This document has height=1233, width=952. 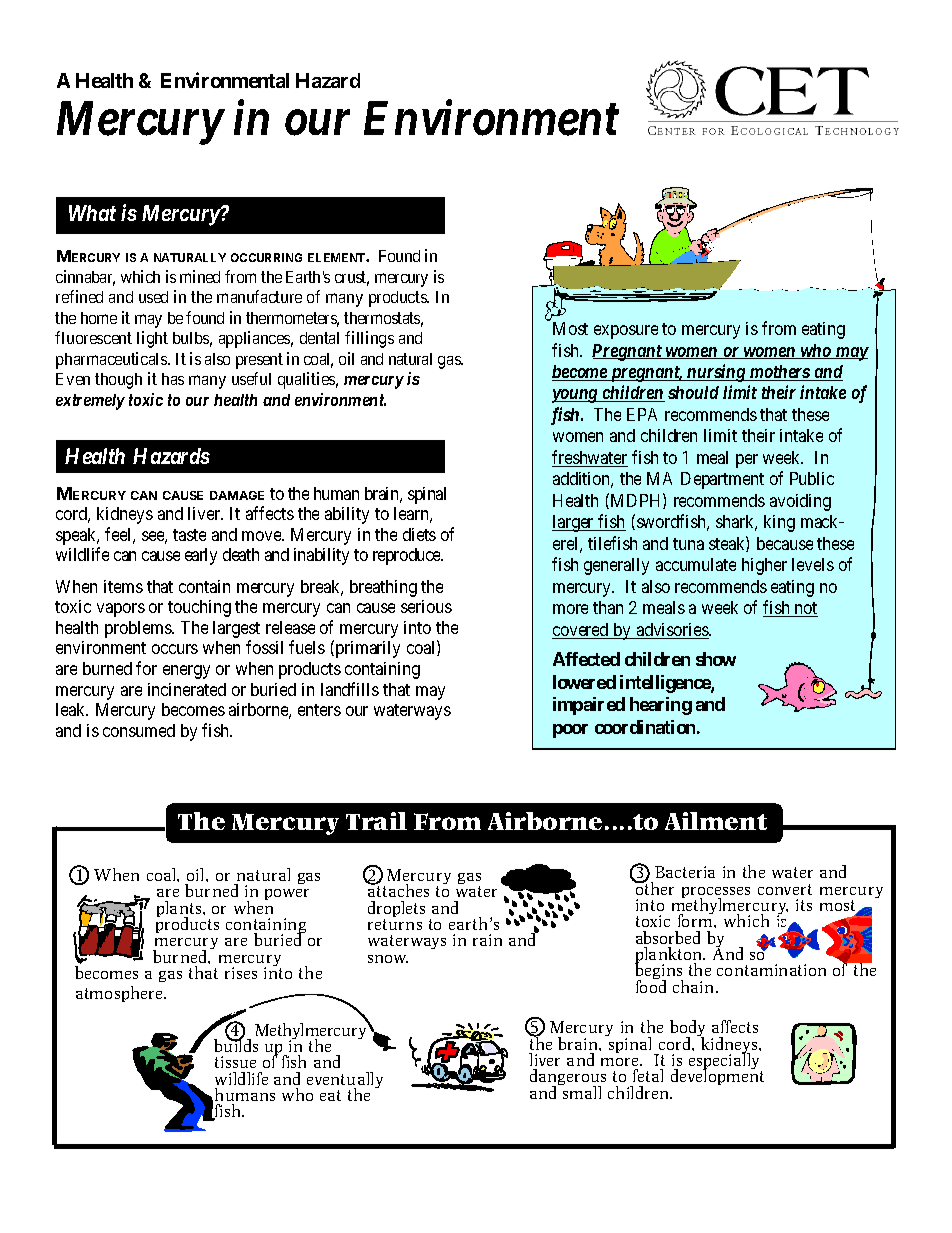 What do you see at coordinates (722, 480) in the document?
I see `Department` at bounding box center [722, 480].
